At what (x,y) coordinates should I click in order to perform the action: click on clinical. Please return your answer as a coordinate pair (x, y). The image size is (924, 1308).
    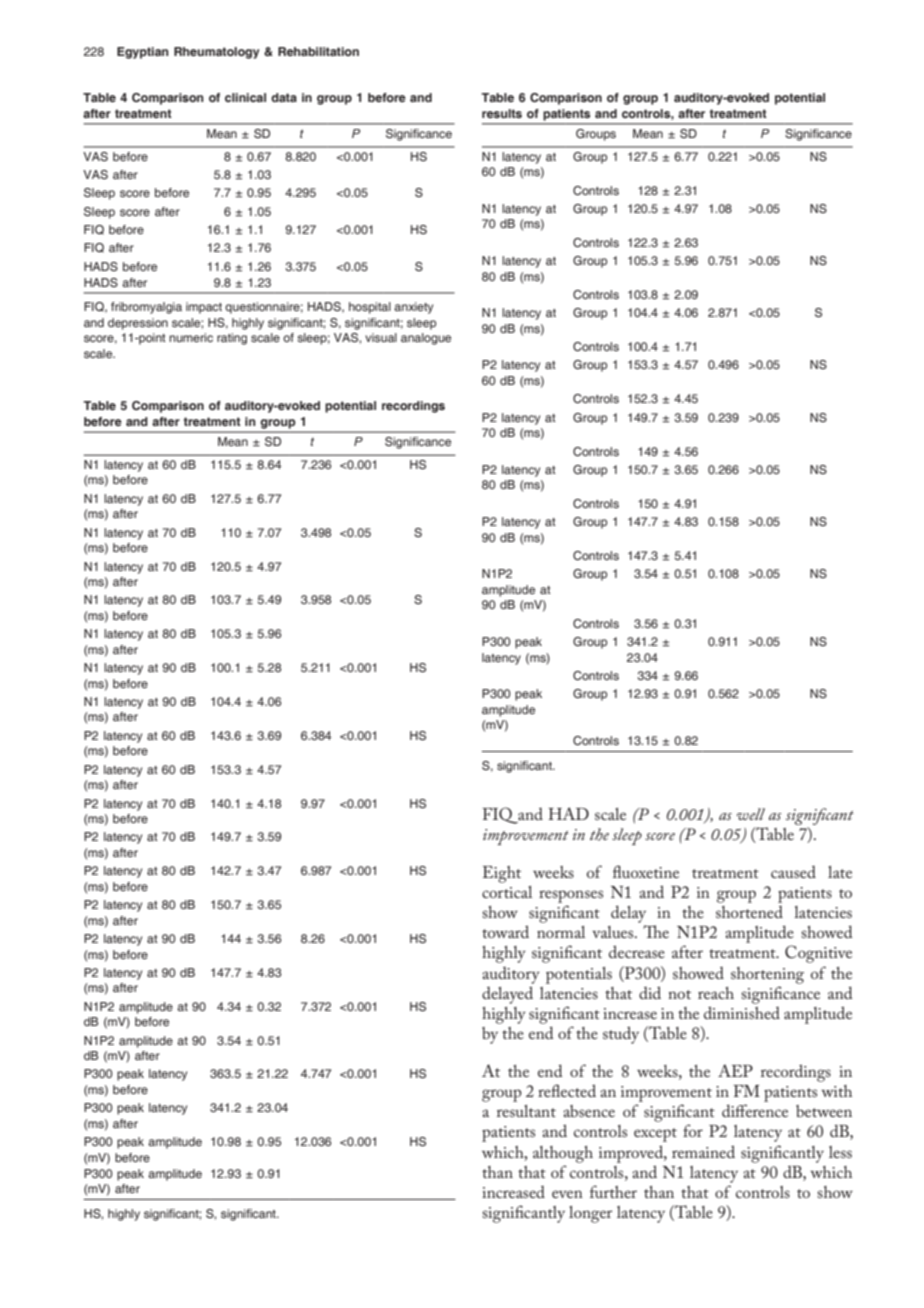
    Looking at the image, I should click on (245, 97).
